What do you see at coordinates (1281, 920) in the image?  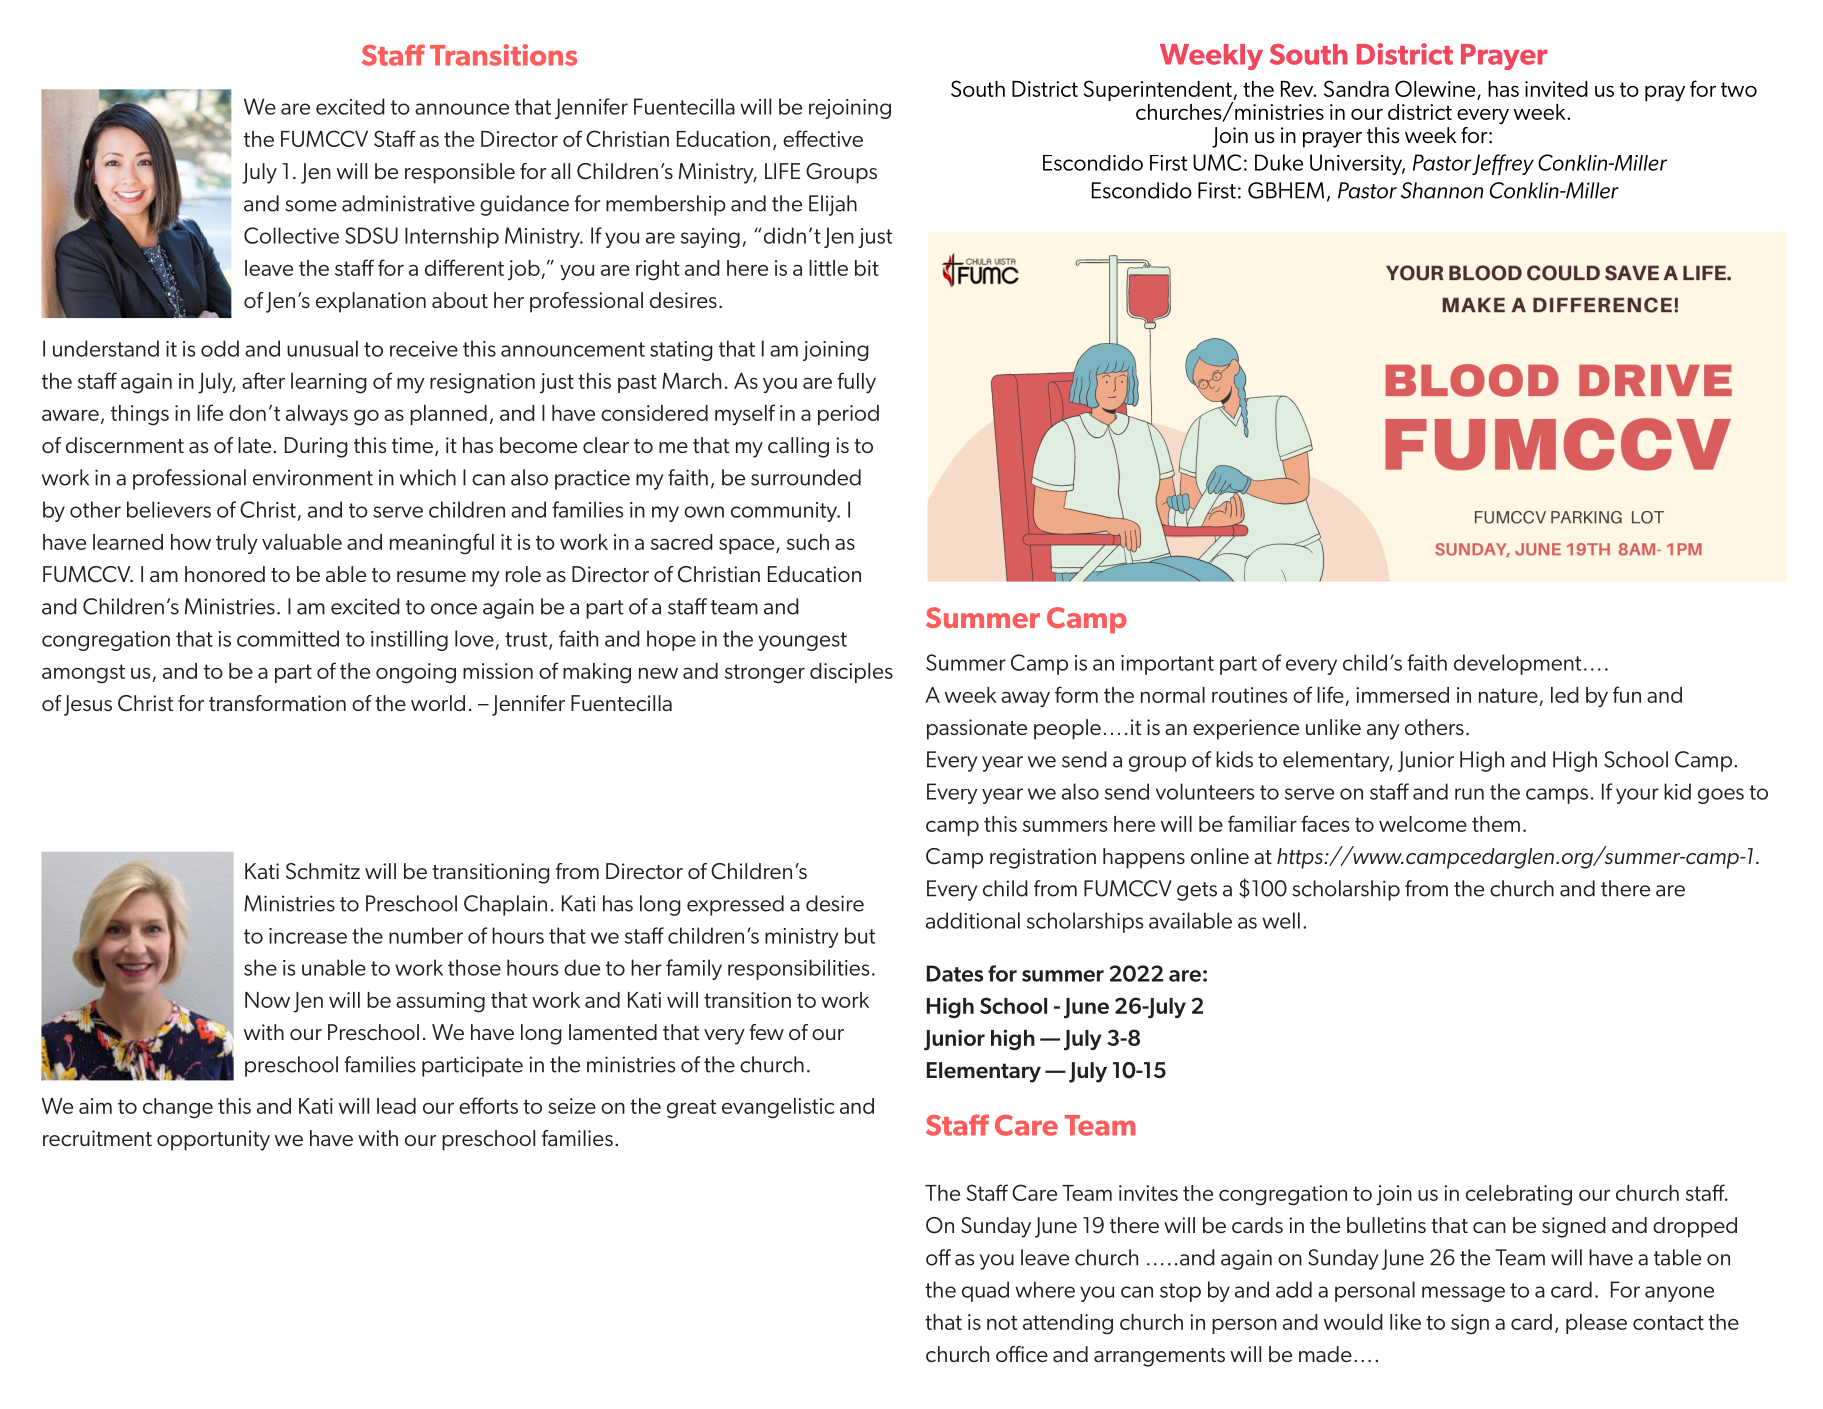 I see `well` at bounding box center [1281, 920].
